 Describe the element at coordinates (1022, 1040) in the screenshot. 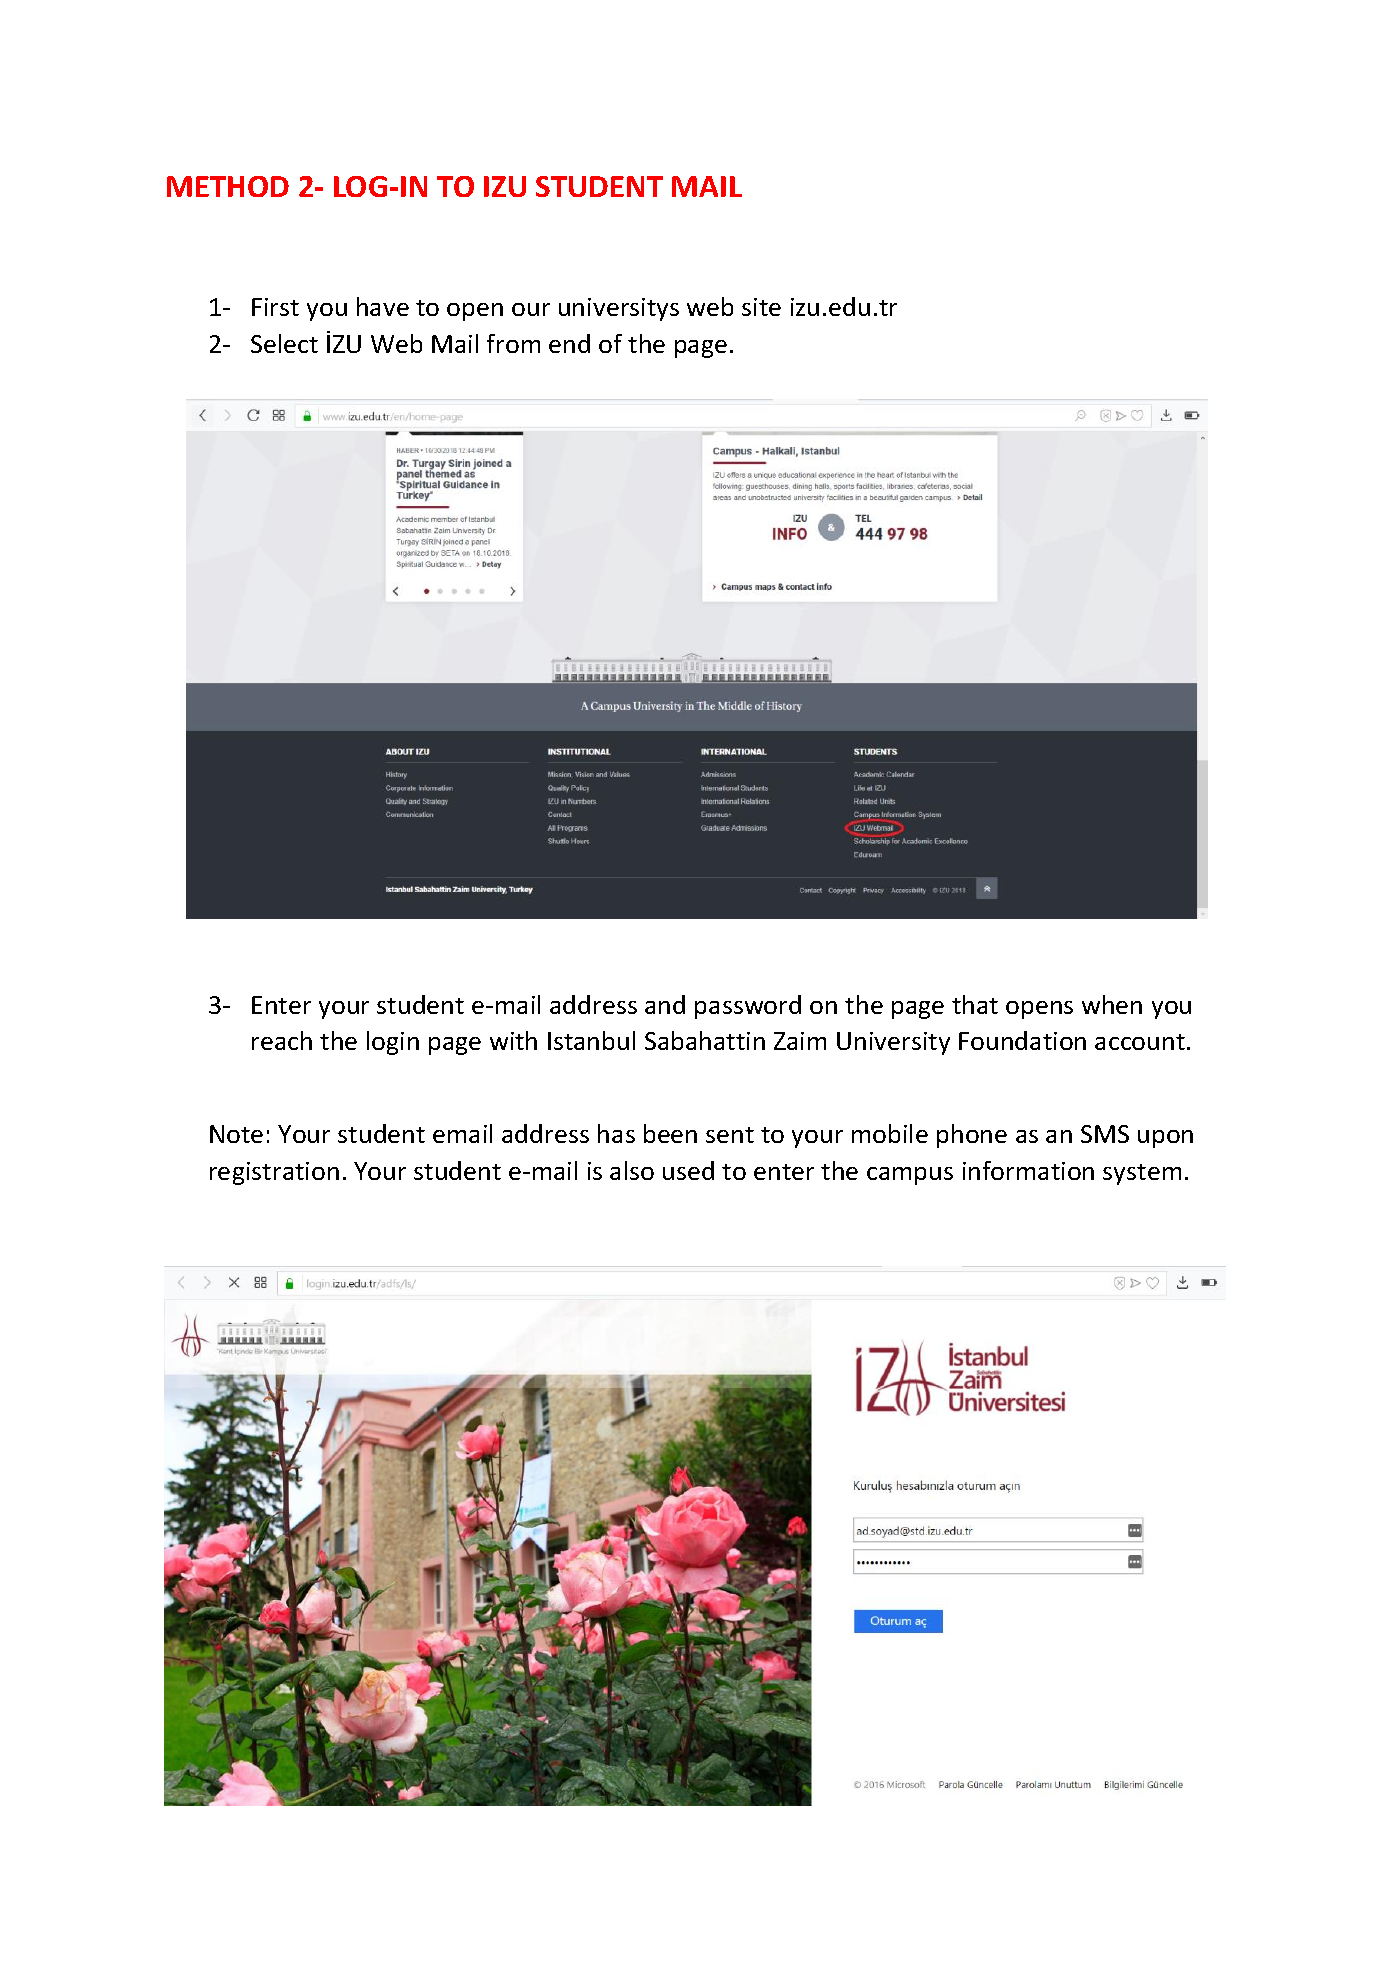

I see `Foundation` at that location.
